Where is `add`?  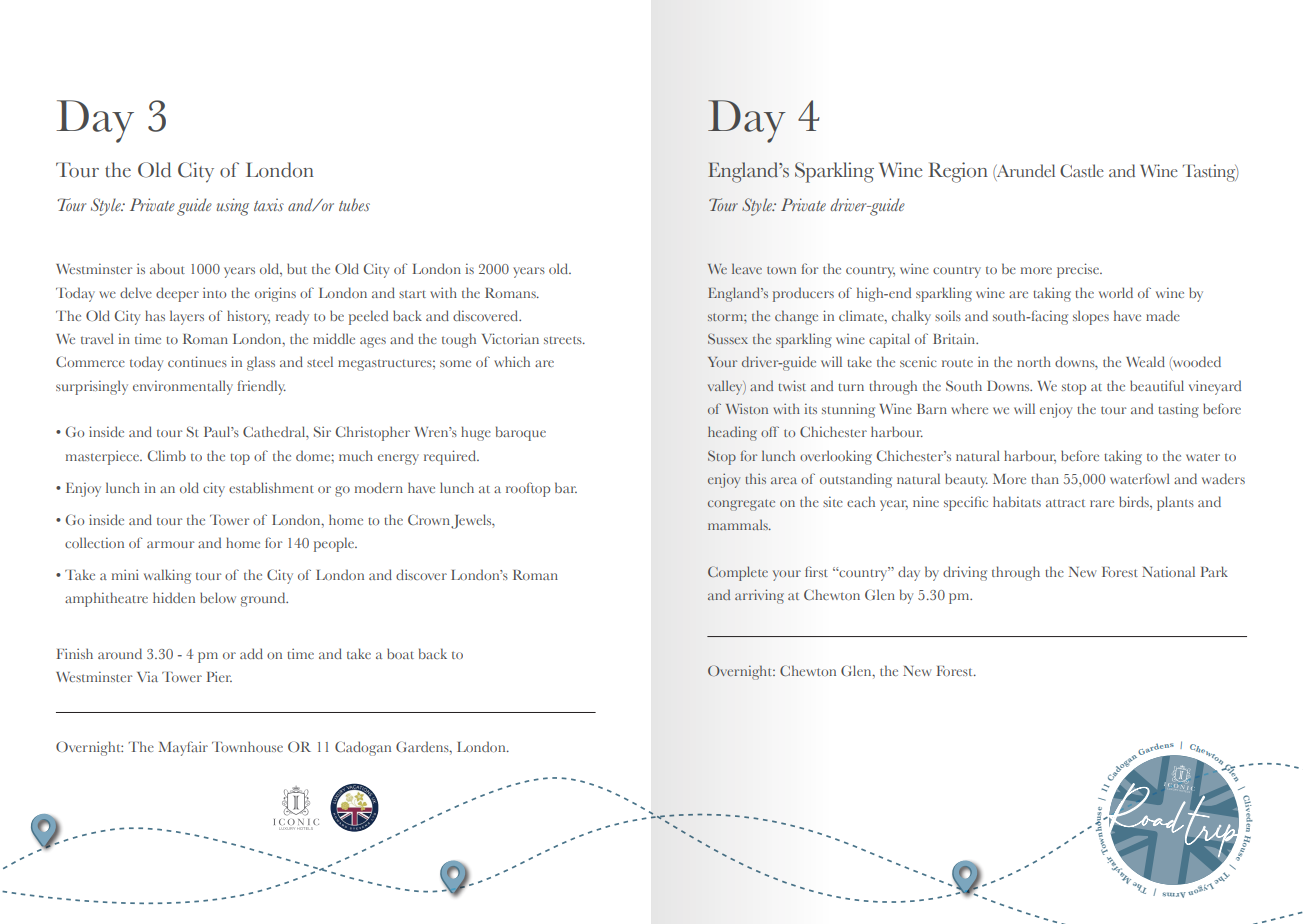 add is located at coordinates (251, 653).
